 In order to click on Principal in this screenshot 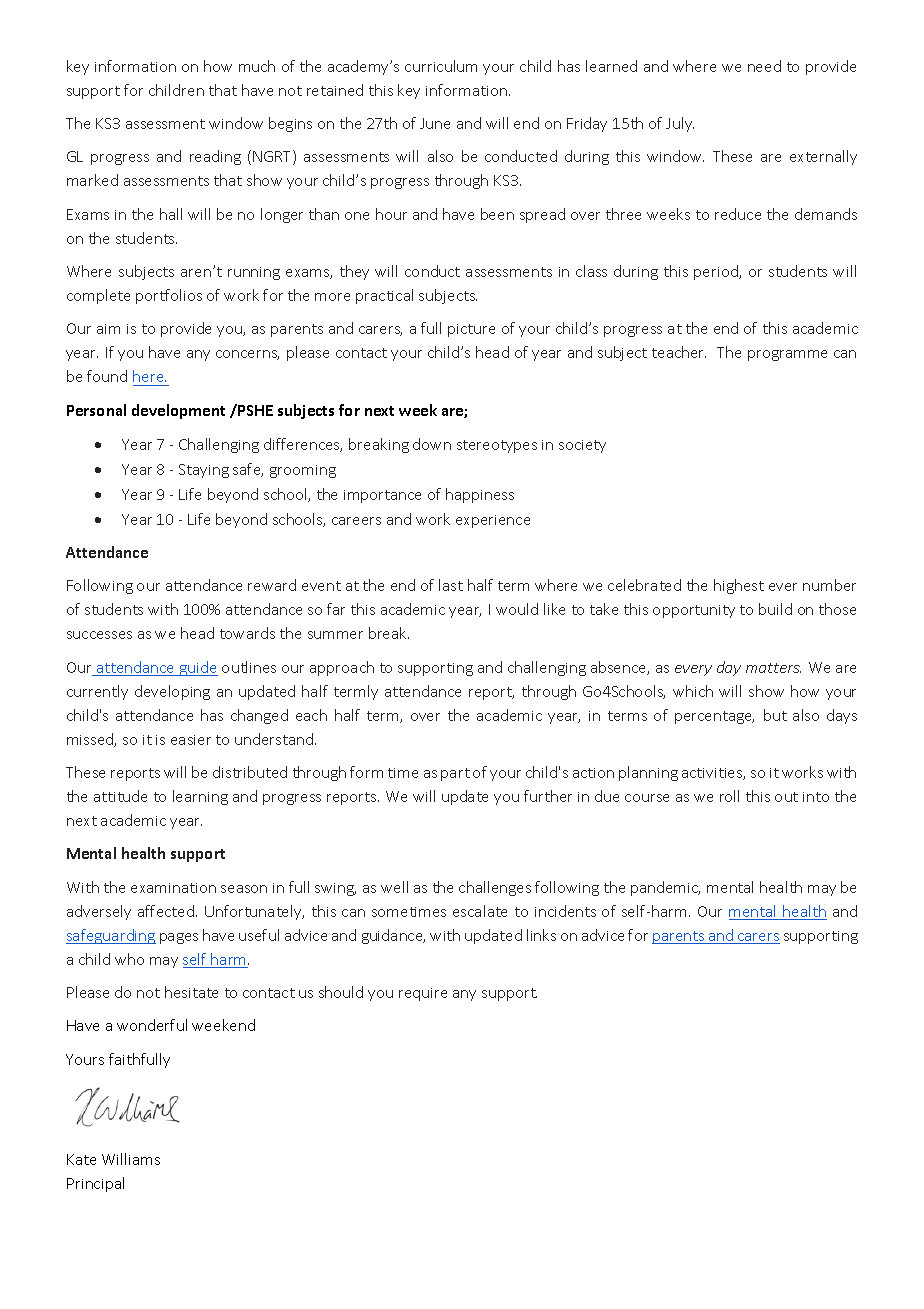, I will do `click(95, 1184)`.
